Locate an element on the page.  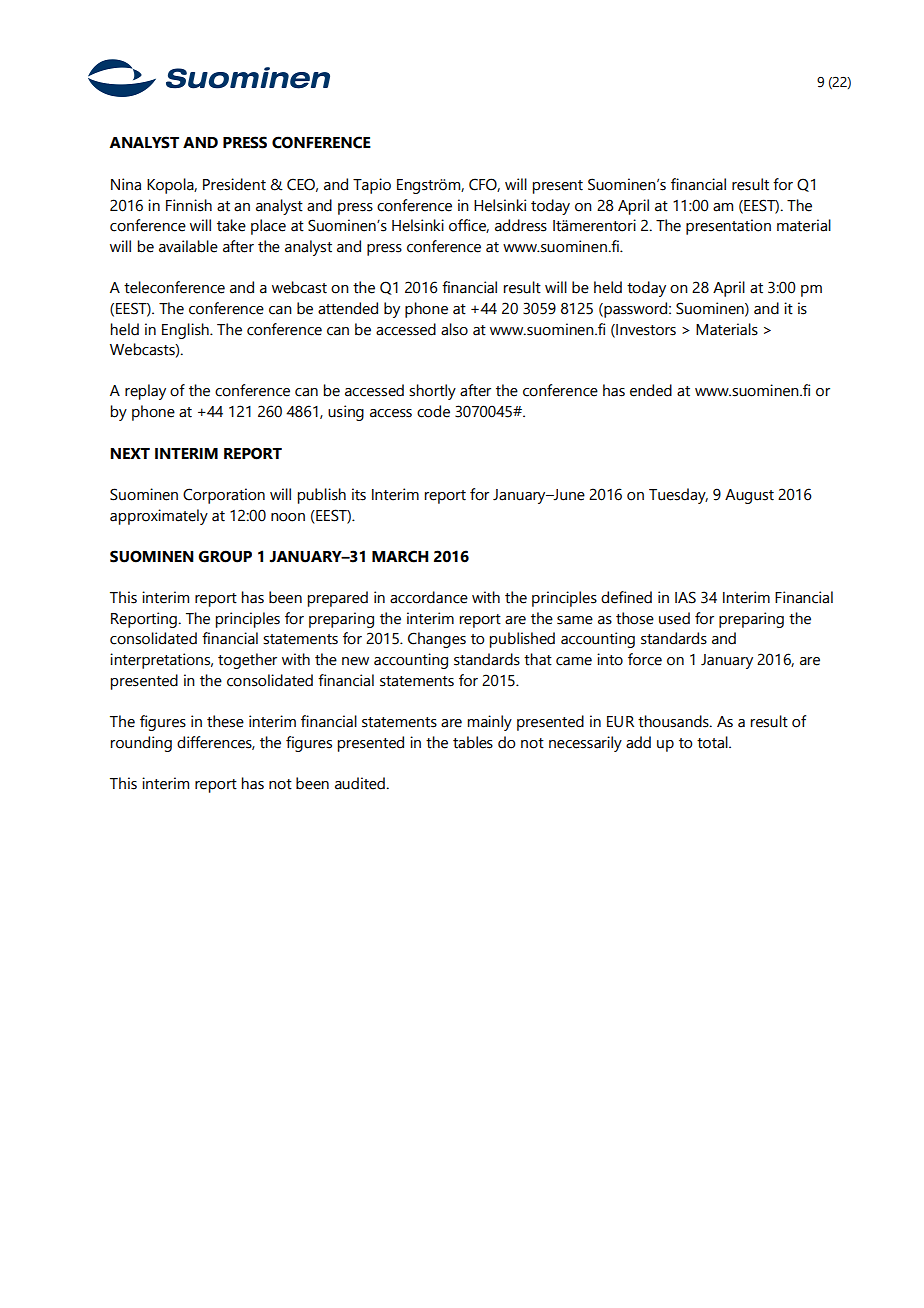
Finnish is located at coordinates (189, 205).
